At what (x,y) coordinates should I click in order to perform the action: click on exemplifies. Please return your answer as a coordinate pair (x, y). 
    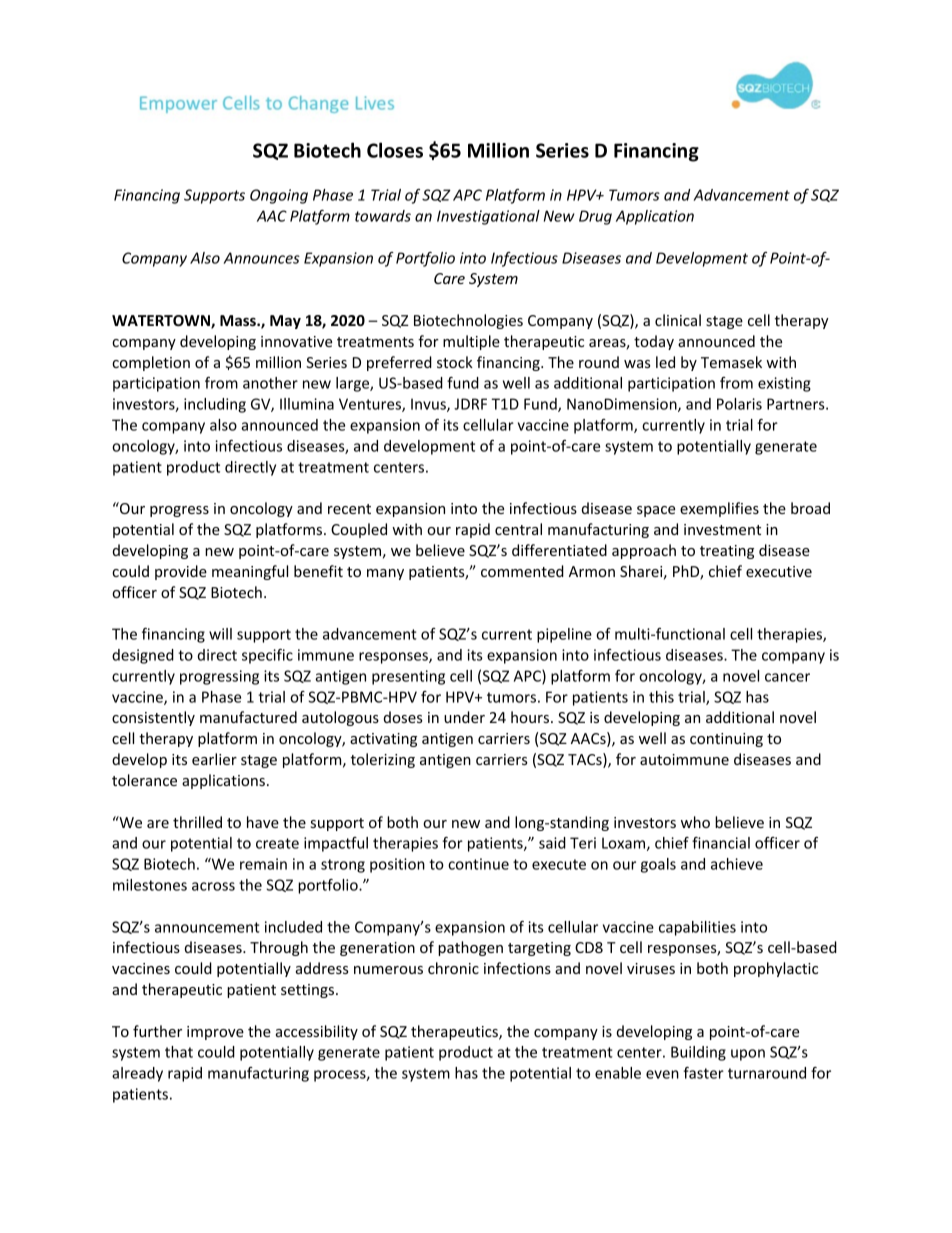
    Looking at the image, I should click on (719, 509).
